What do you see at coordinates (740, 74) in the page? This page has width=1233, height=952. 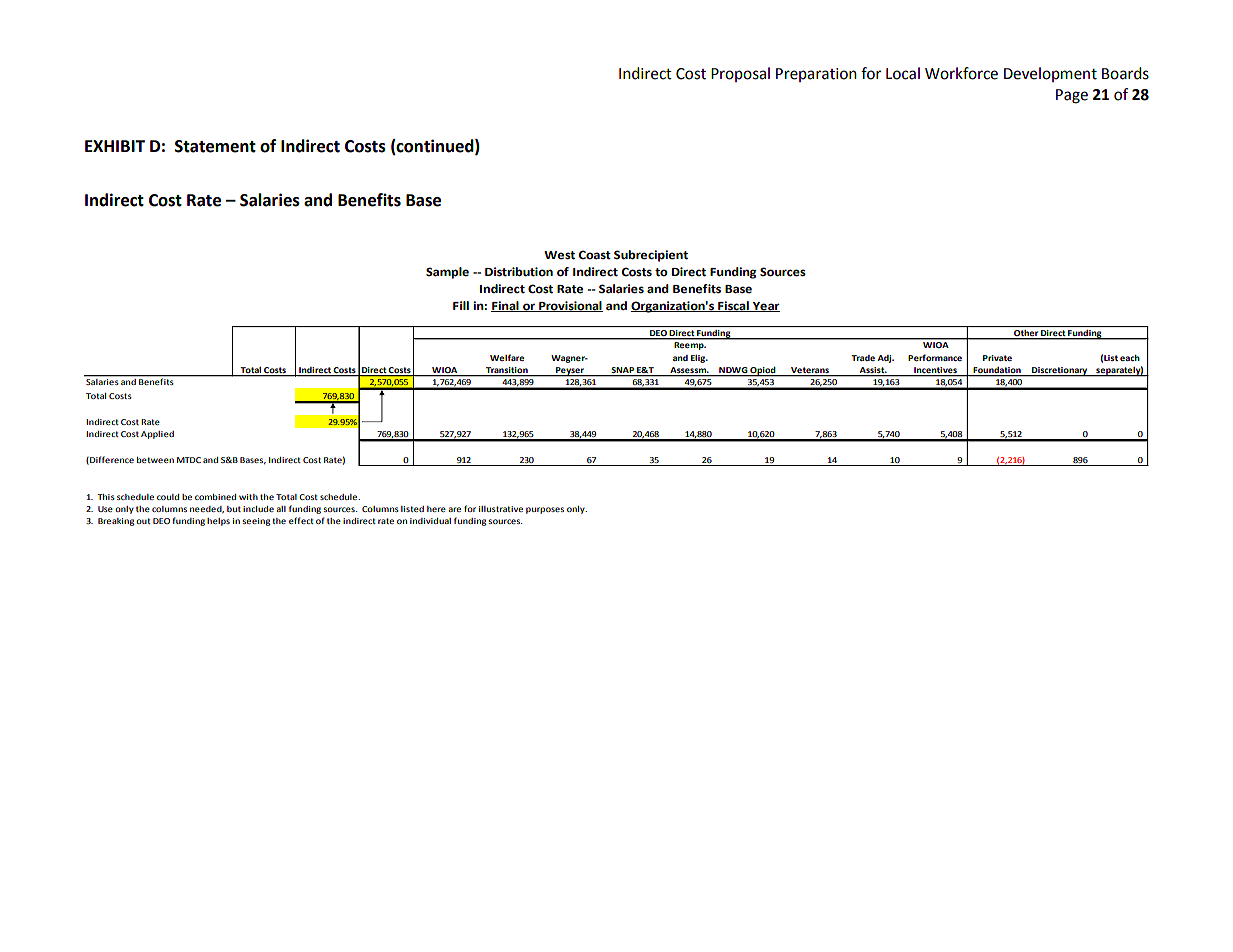 I see `Proposal` at bounding box center [740, 74].
